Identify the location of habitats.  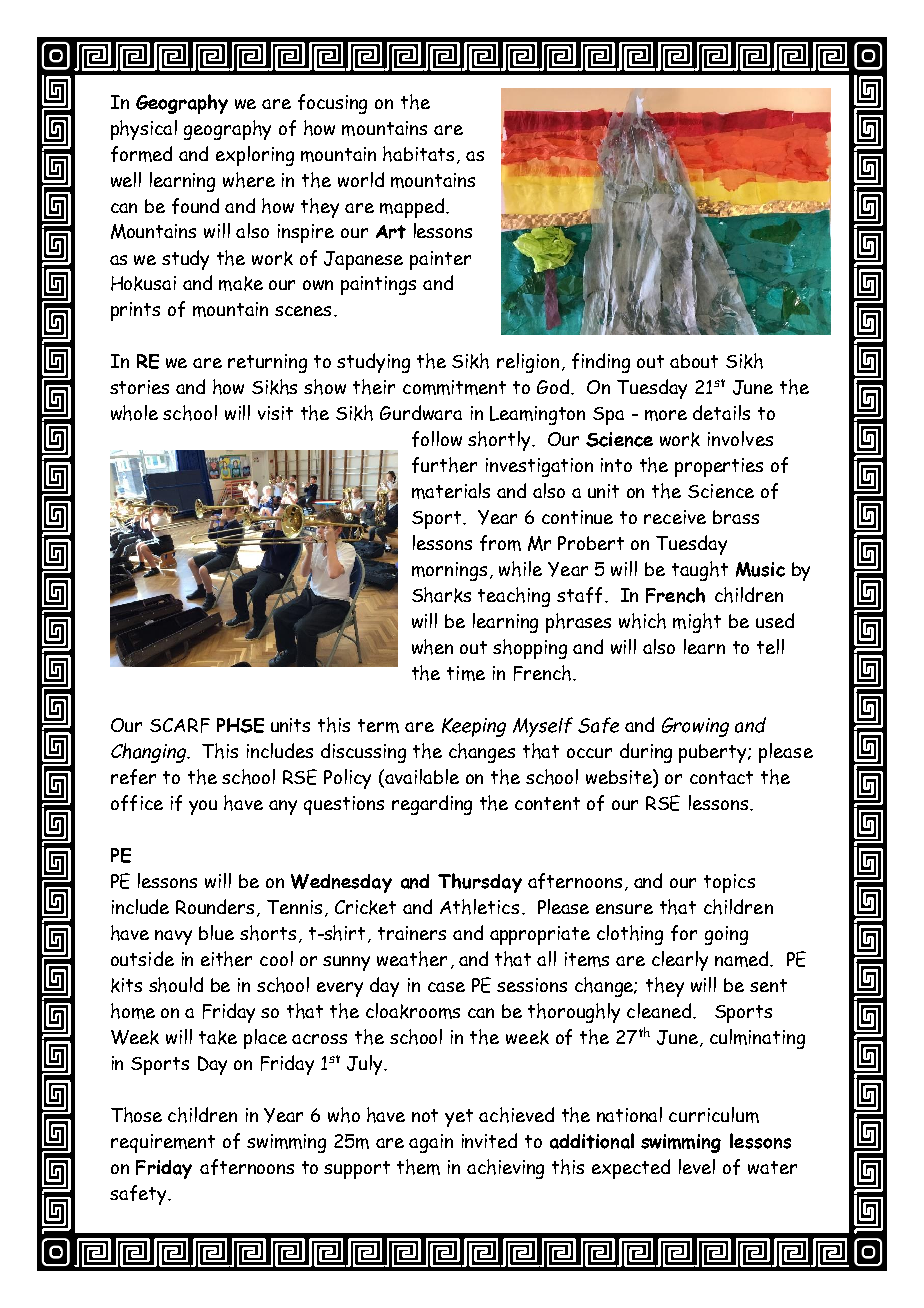
(418, 154).
